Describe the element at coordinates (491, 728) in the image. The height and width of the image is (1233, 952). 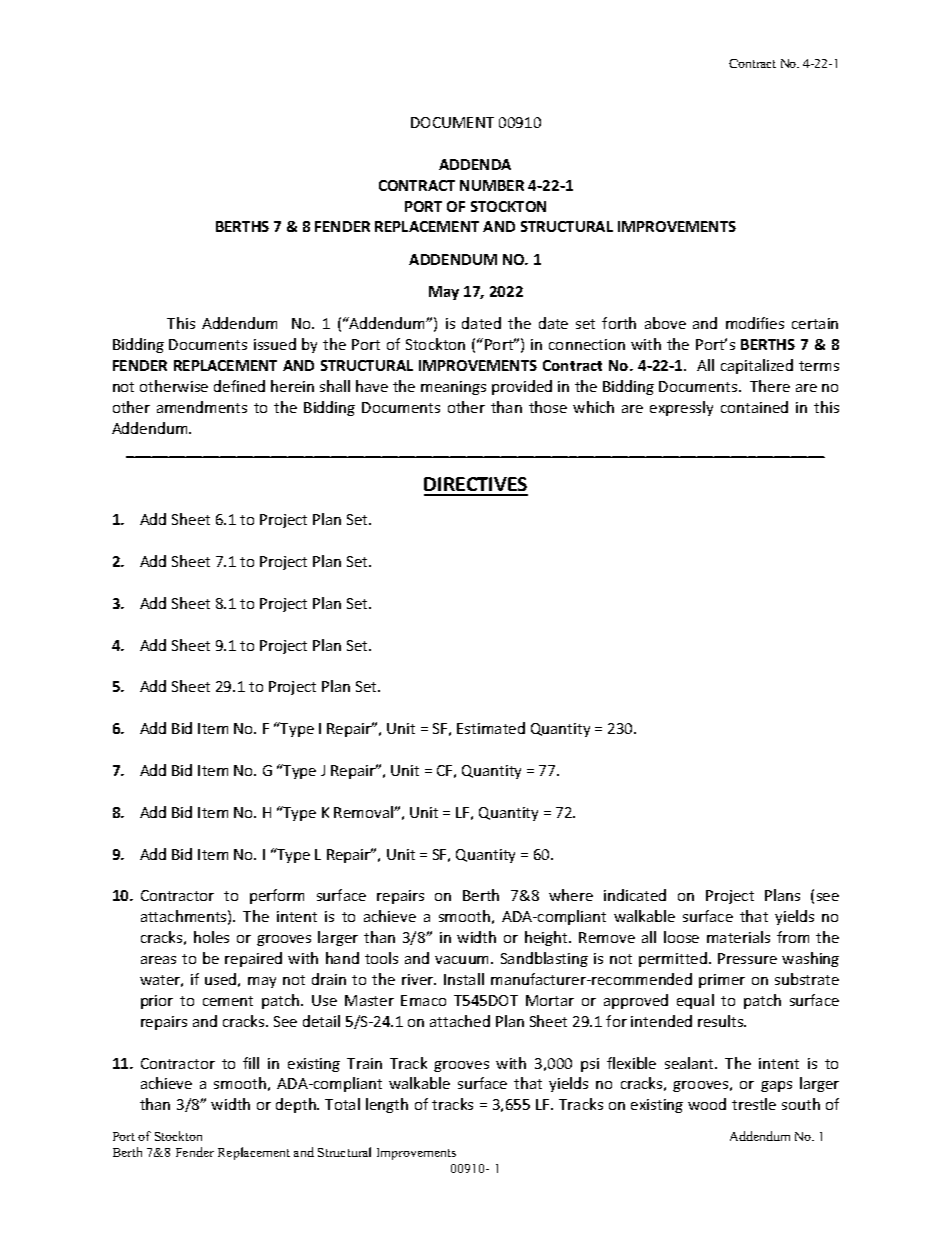
I see `Estimated` at that location.
